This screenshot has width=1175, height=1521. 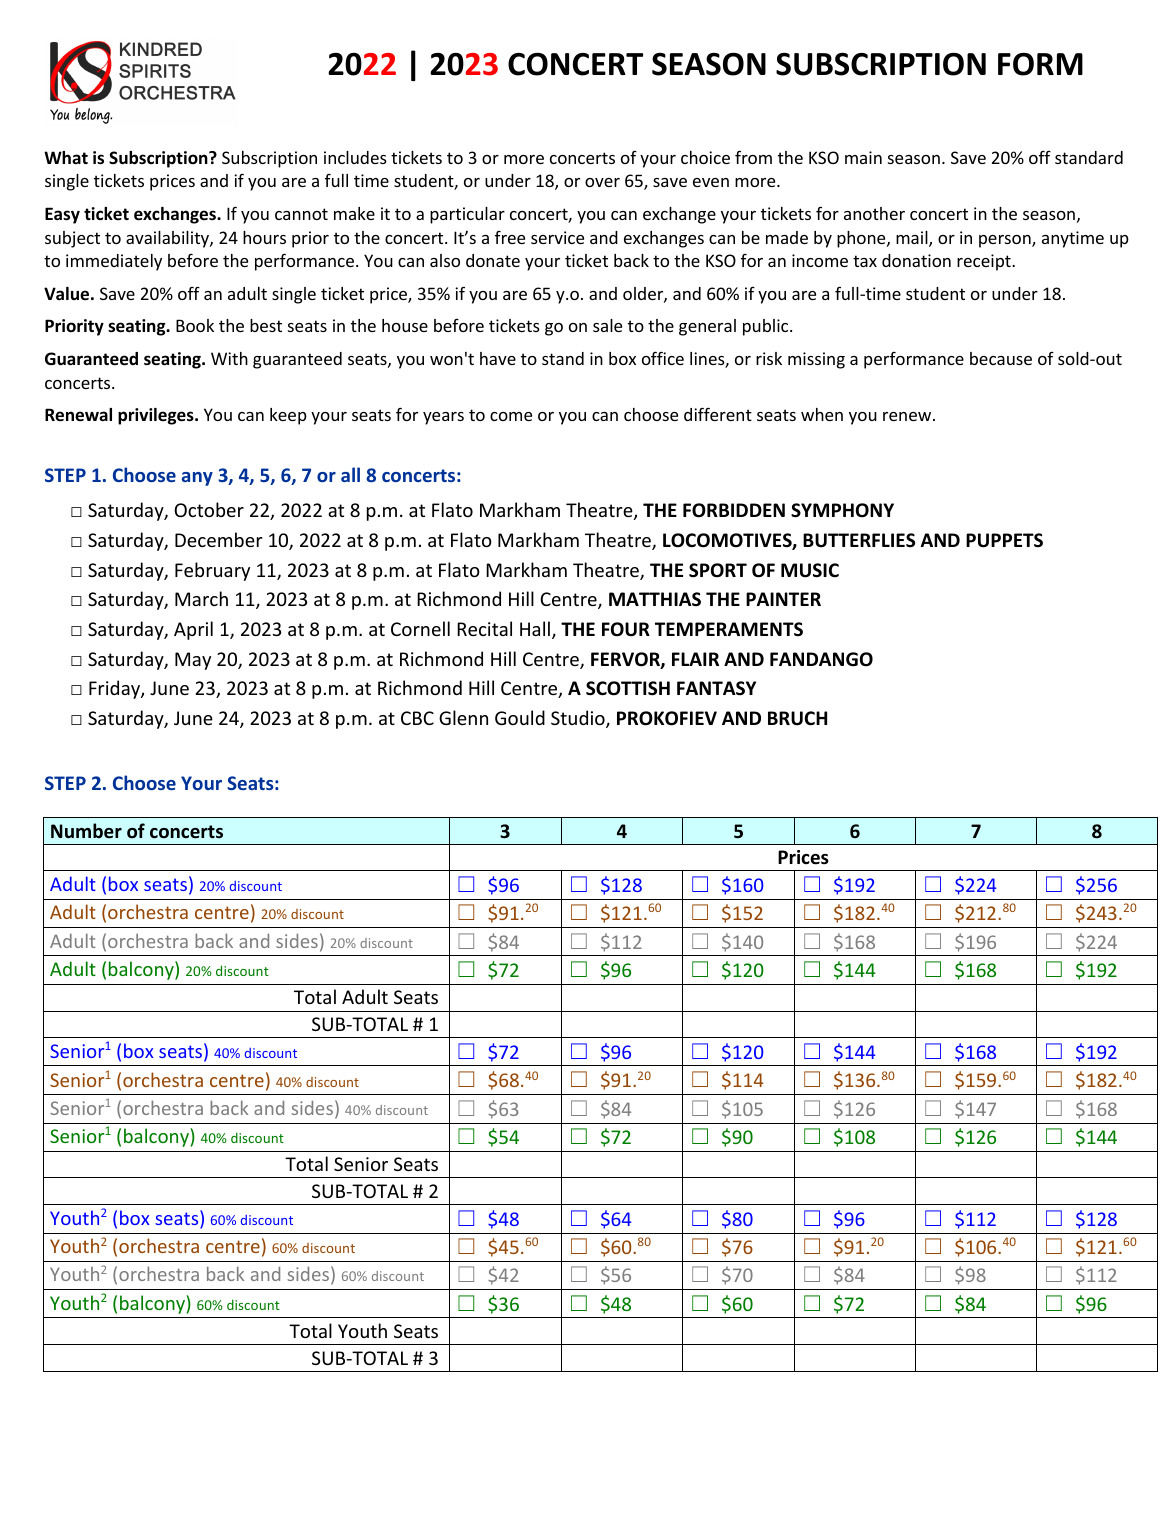 What do you see at coordinates (66, 157) in the screenshot?
I see `What` at bounding box center [66, 157].
